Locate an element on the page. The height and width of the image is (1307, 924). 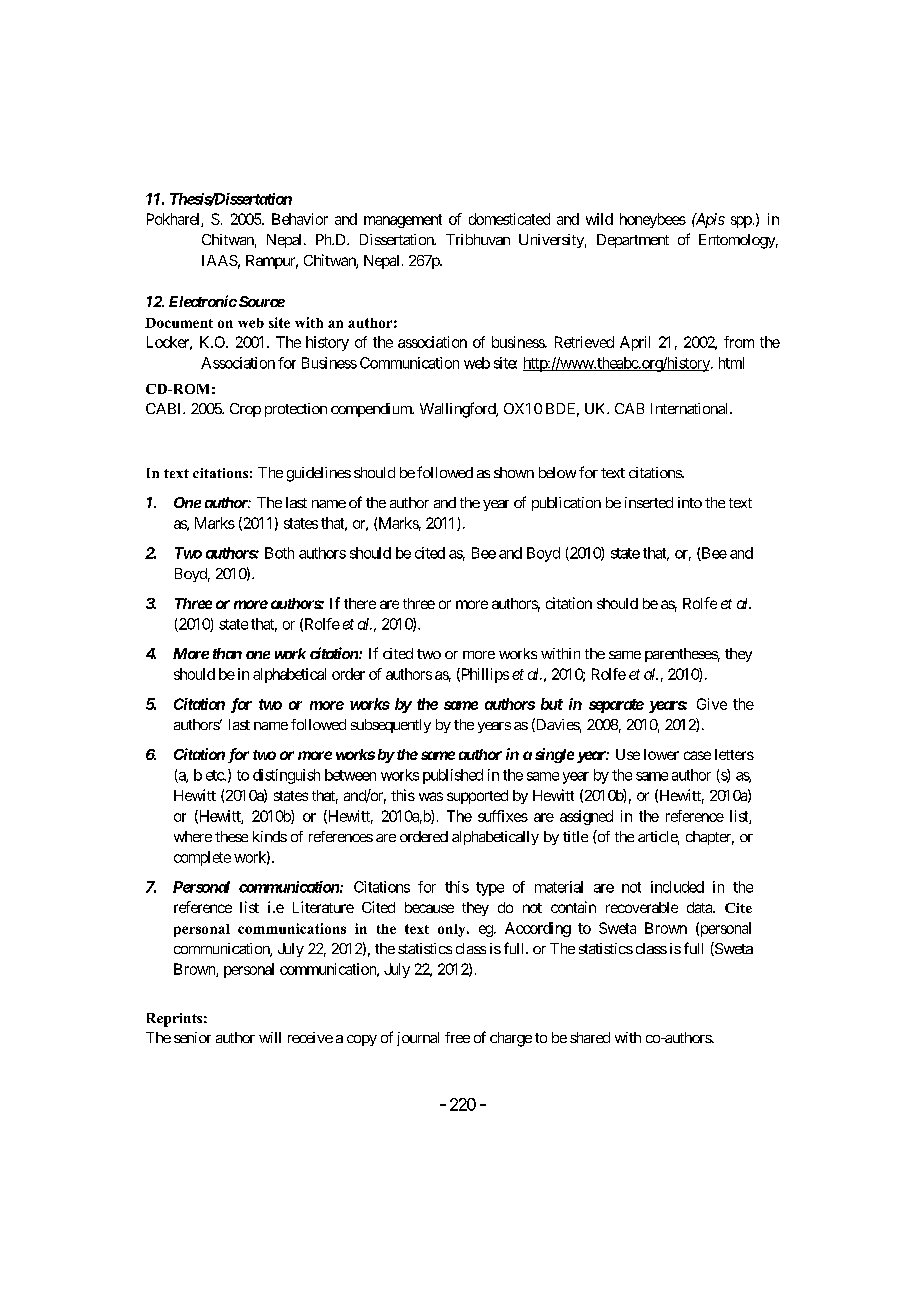
lower is located at coordinates (661, 754).
